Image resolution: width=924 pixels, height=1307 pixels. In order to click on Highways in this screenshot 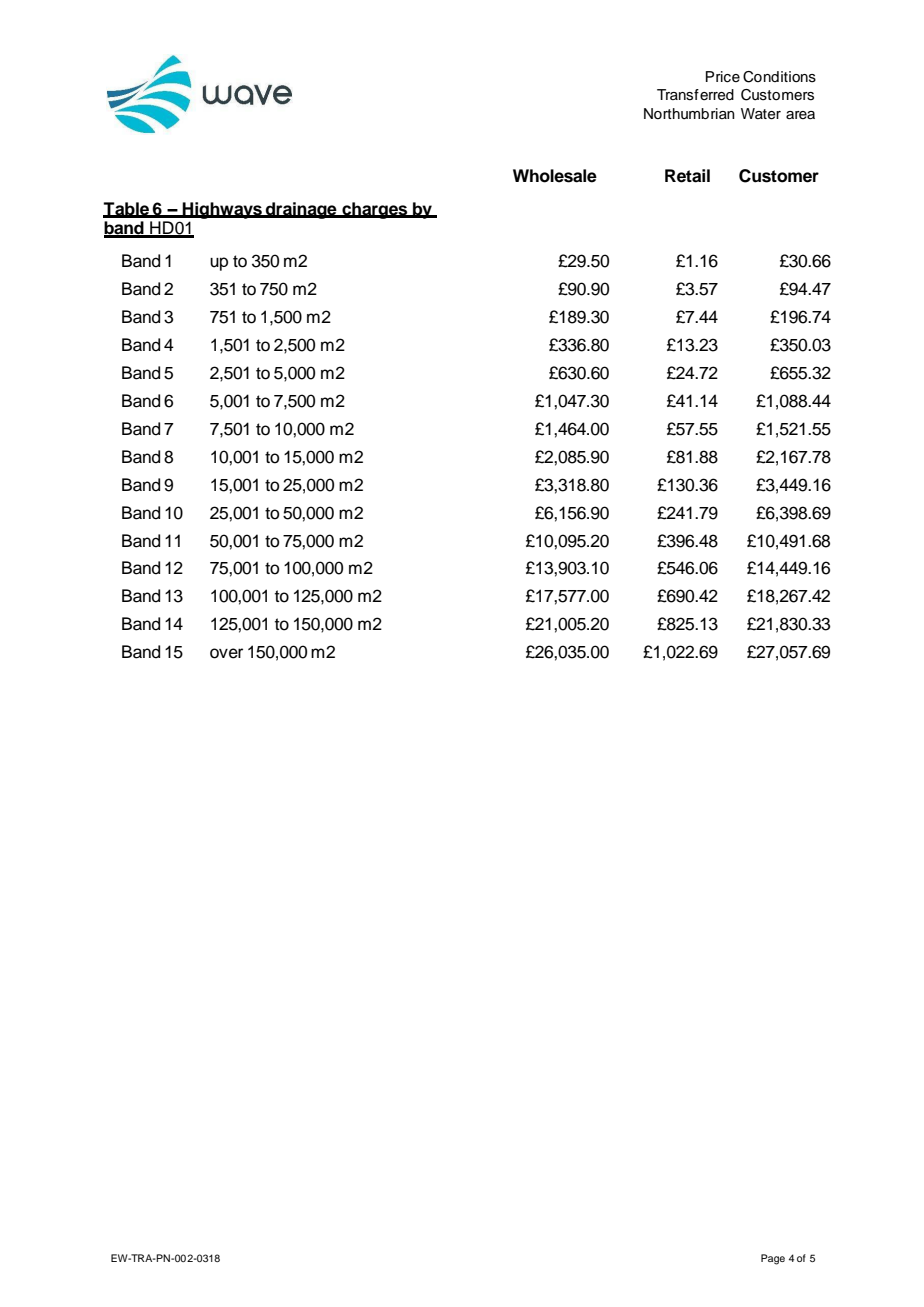, I will do `click(222, 210)`.
